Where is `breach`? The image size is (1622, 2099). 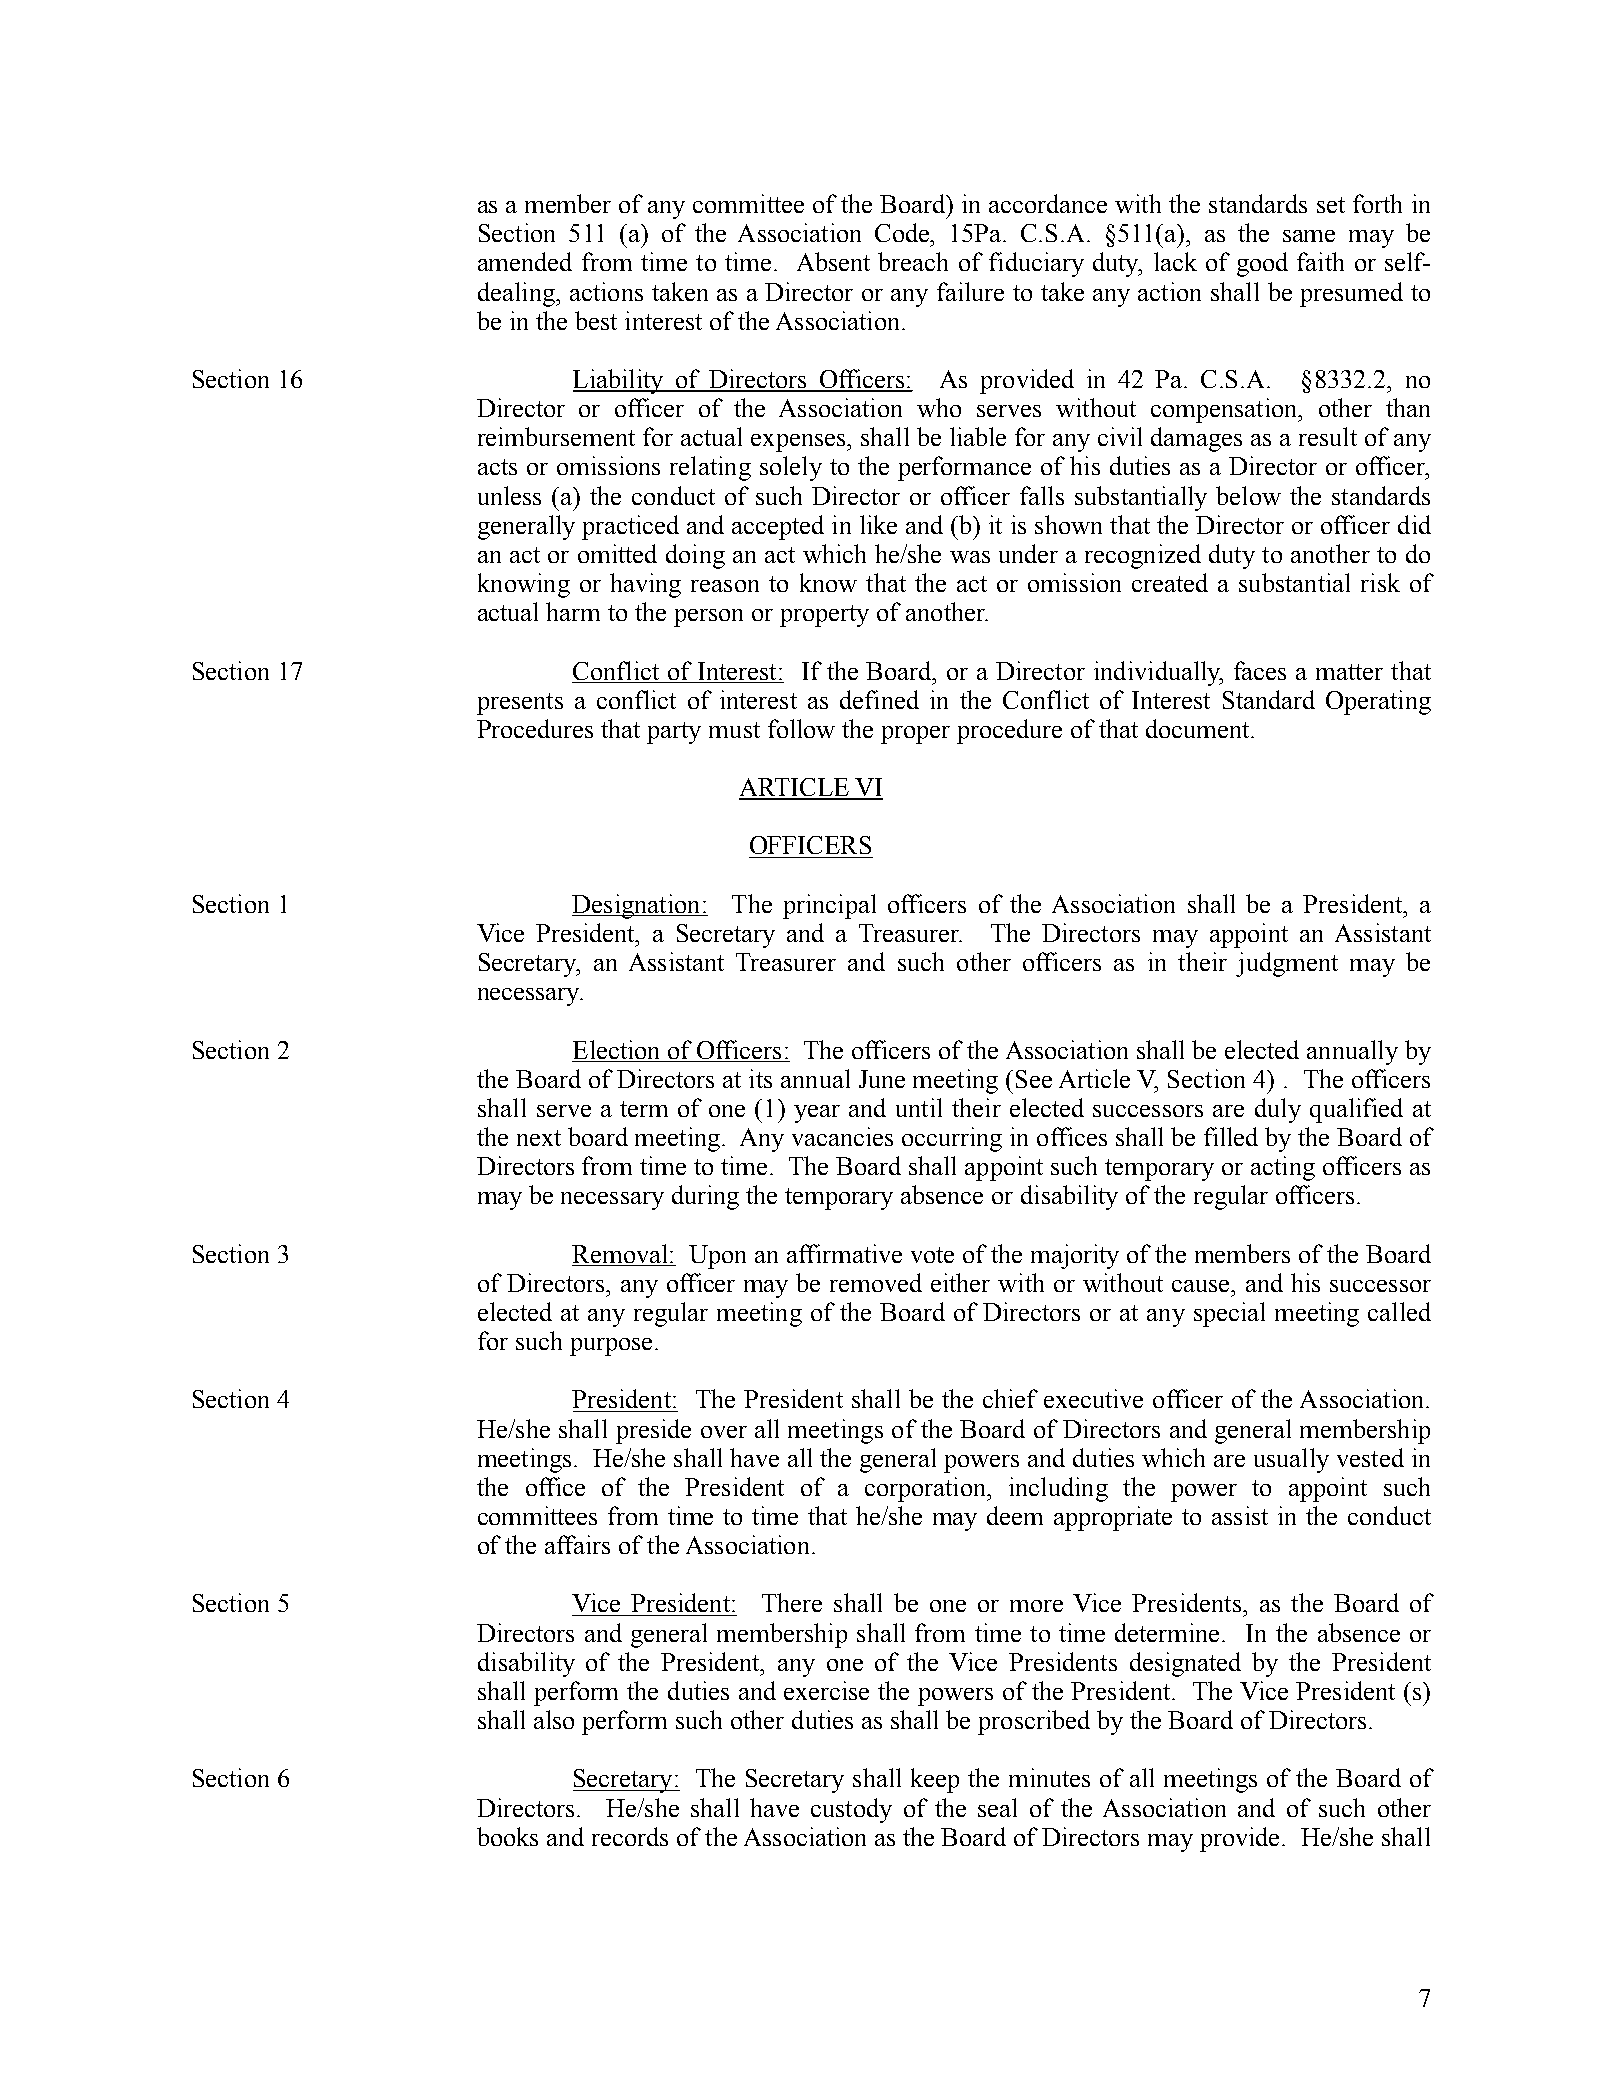 breach is located at coordinates (913, 261).
